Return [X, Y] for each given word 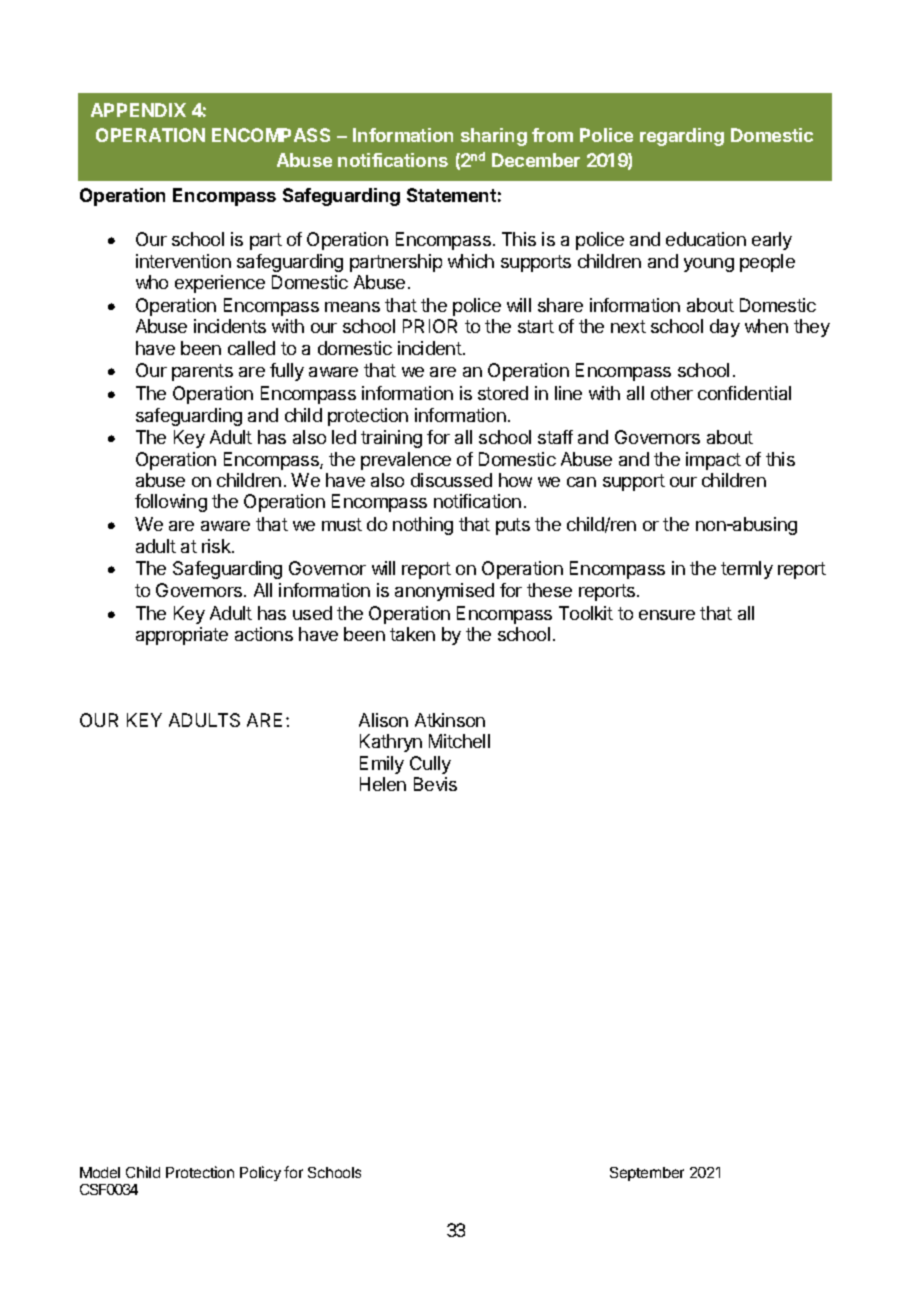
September [647, 1174]
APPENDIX [138, 110]
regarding [682, 137]
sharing [494, 137]
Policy [260, 1173]
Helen [383, 784]
